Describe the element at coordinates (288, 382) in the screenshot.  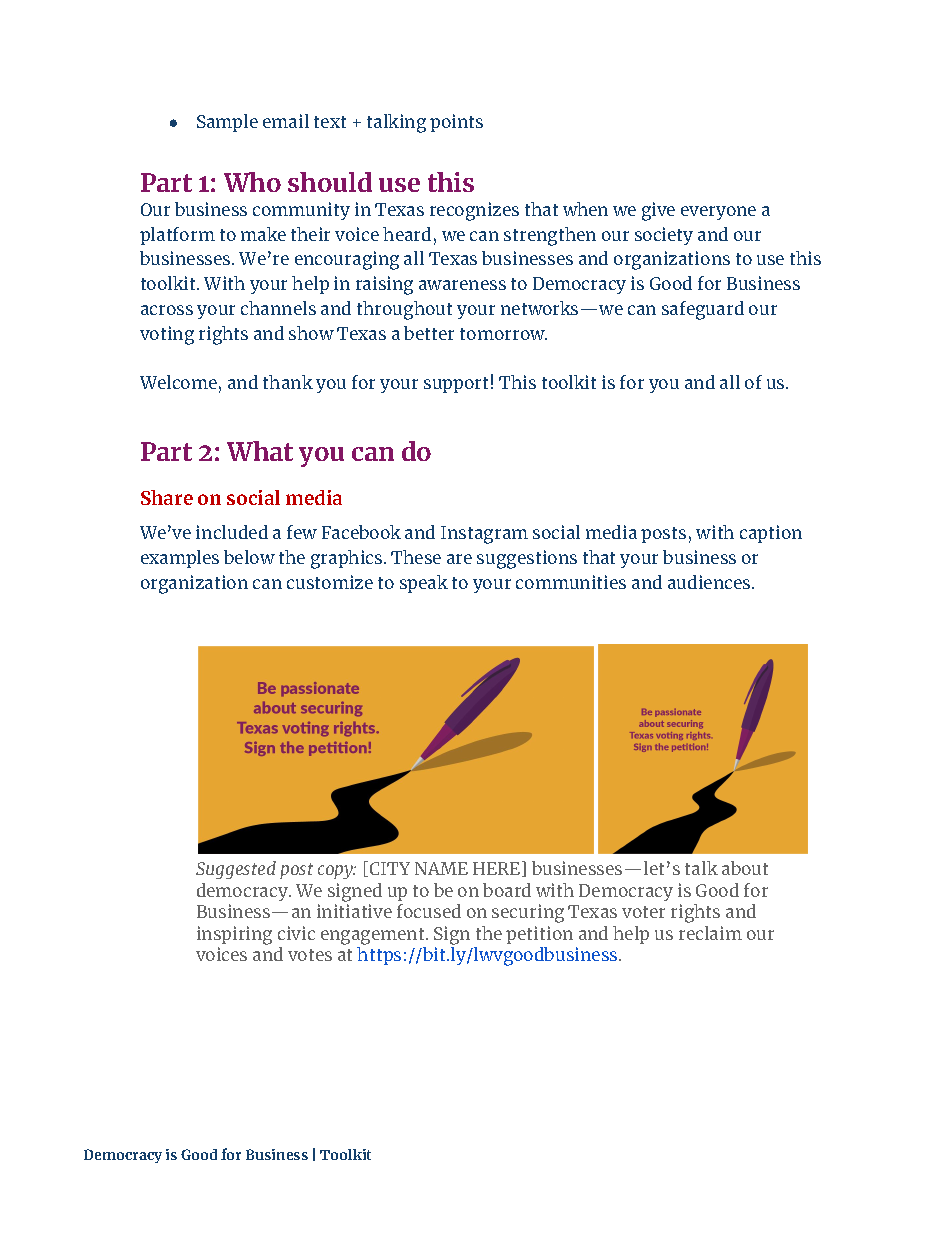
I see `thank` at that location.
